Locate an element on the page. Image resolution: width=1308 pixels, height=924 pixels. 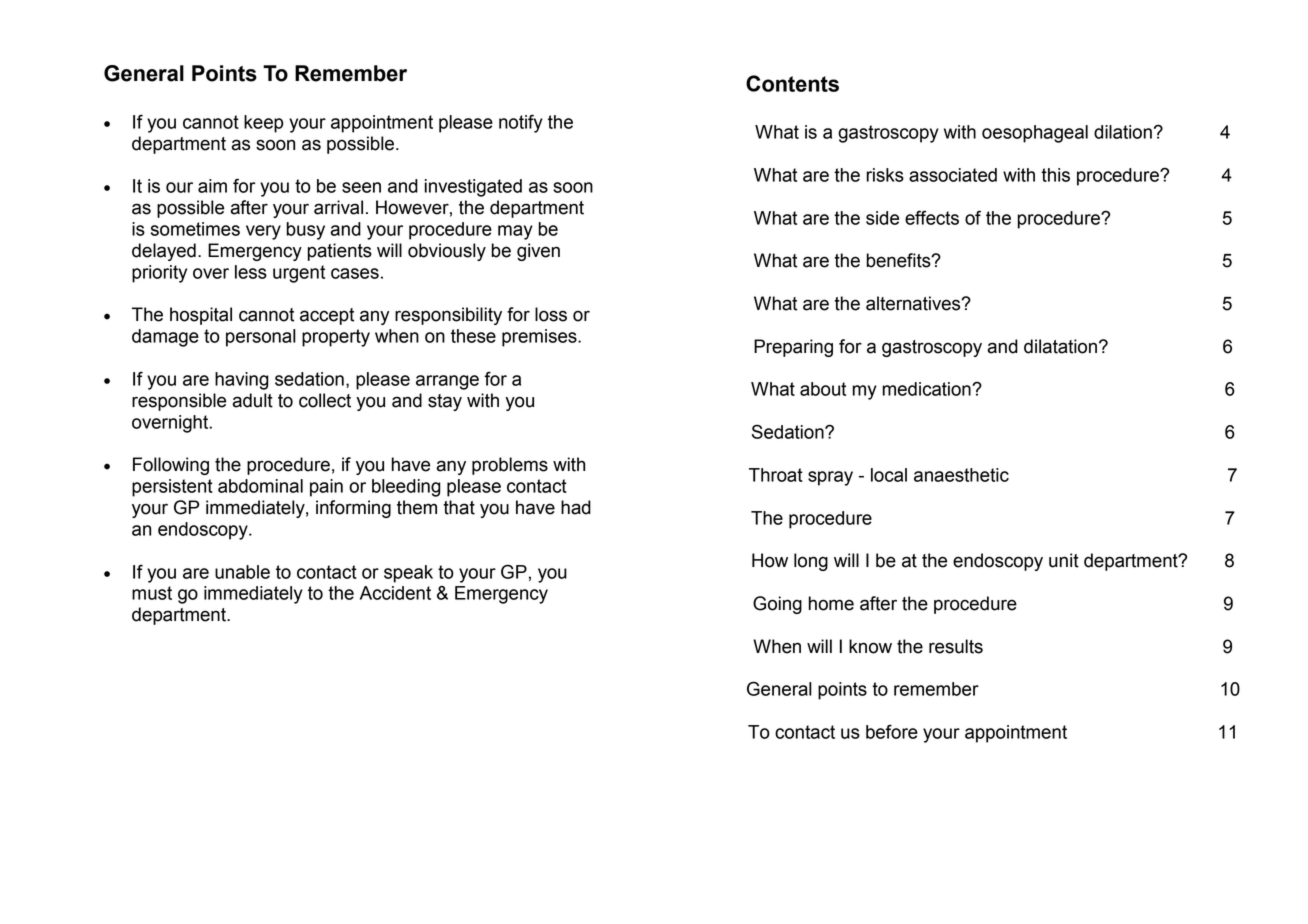
adult is located at coordinates (252, 400).
